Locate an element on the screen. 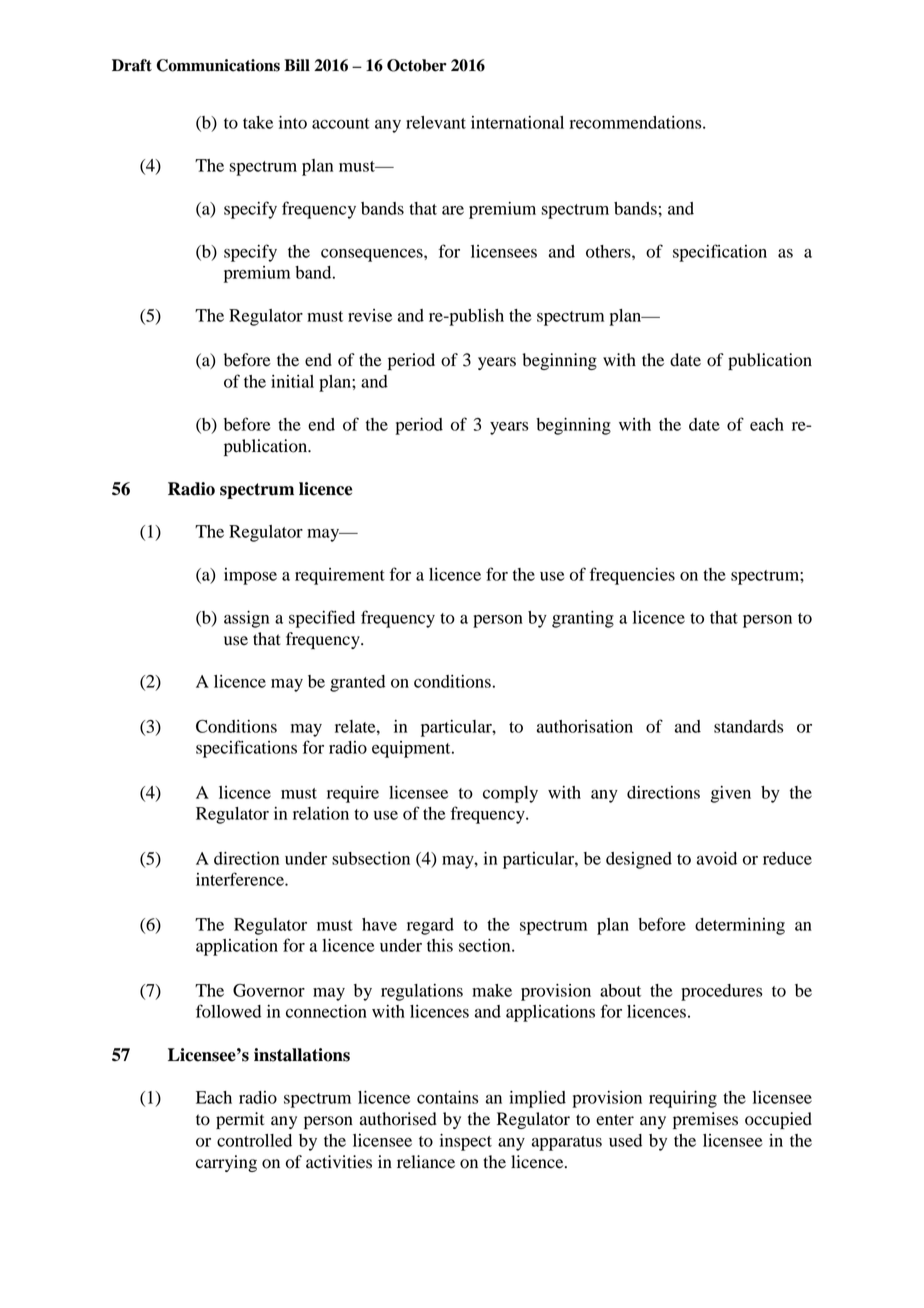 Image resolution: width=924 pixels, height=1308 pixels. initial is located at coordinates (292, 381).
